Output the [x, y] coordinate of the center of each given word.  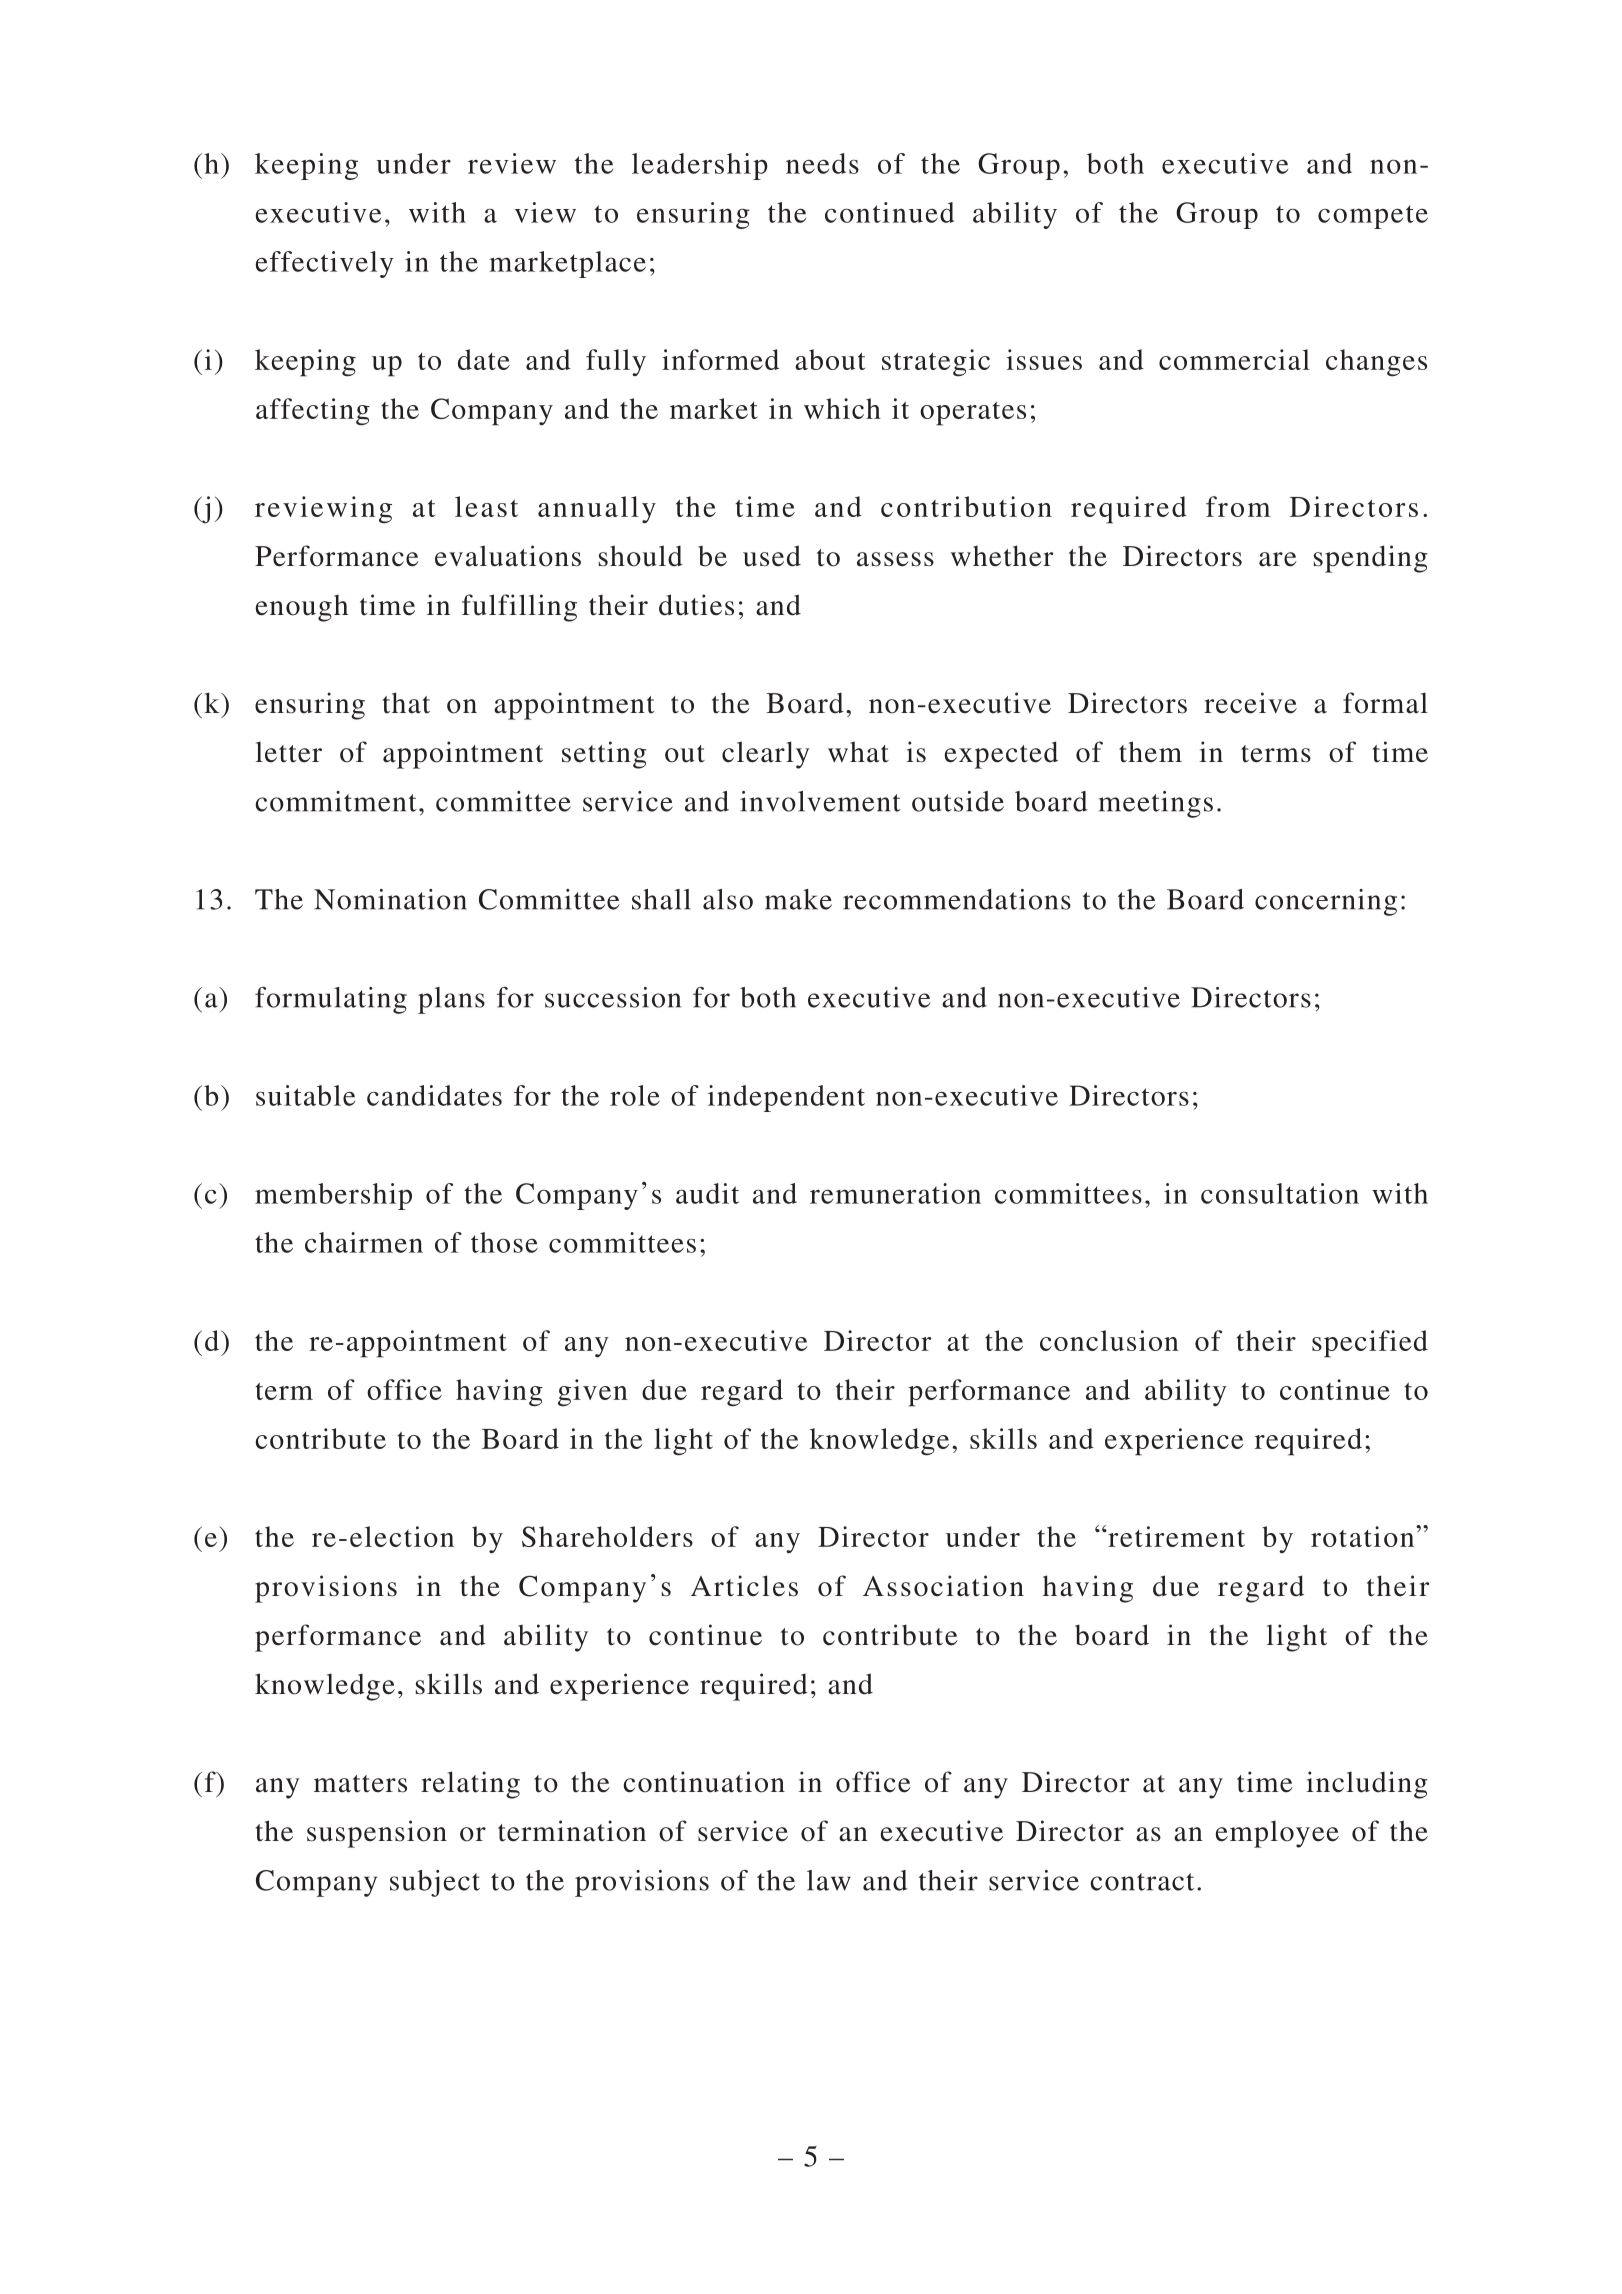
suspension [377, 1834]
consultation [1280, 1193]
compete [1373, 217]
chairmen [364, 1242]
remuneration [895, 1193]
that [406, 703]
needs [822, 163]
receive [1250, 703]
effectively [325, 264]
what [858, 752]
